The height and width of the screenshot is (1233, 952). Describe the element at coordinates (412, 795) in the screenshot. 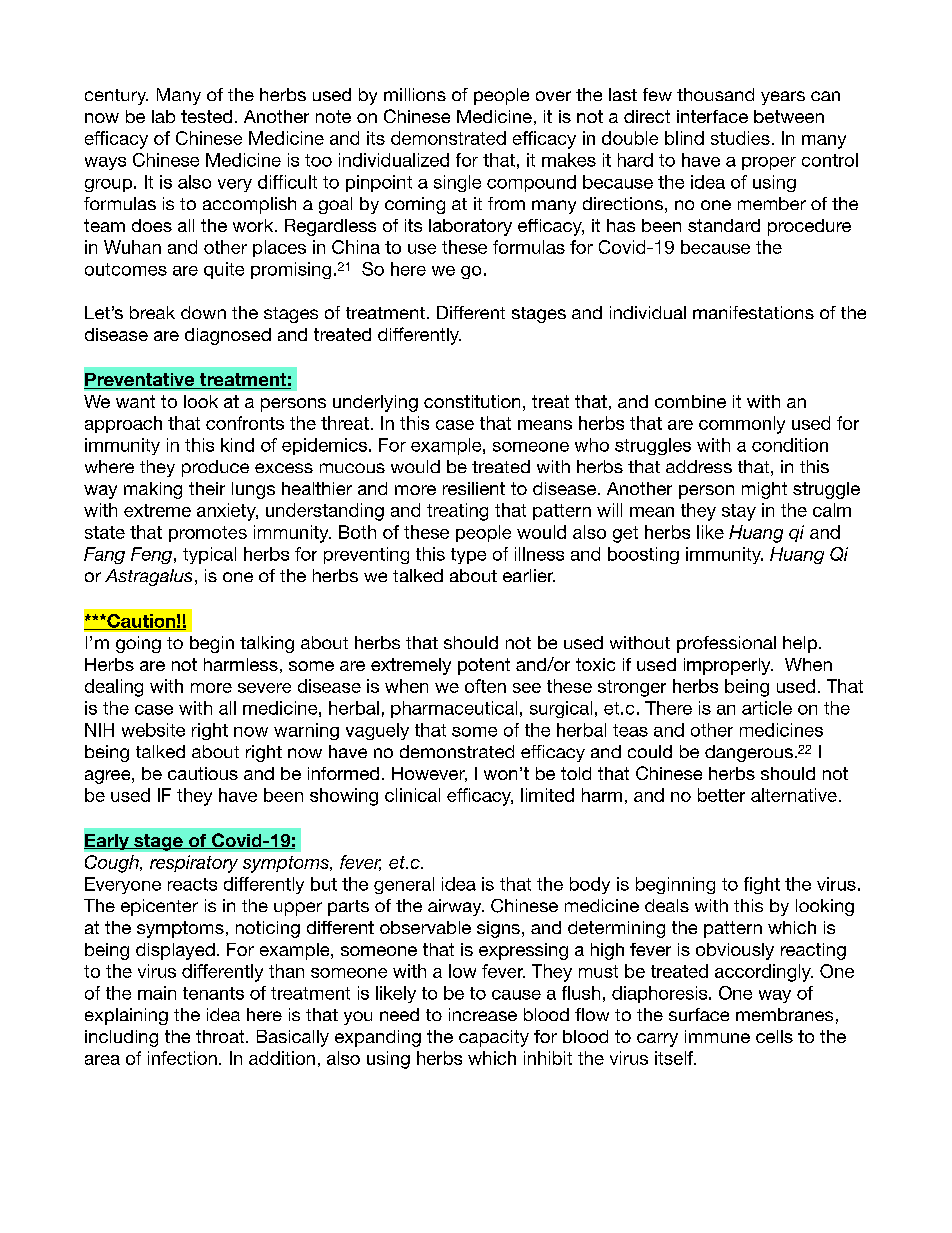

I see `clinical` at that location.
